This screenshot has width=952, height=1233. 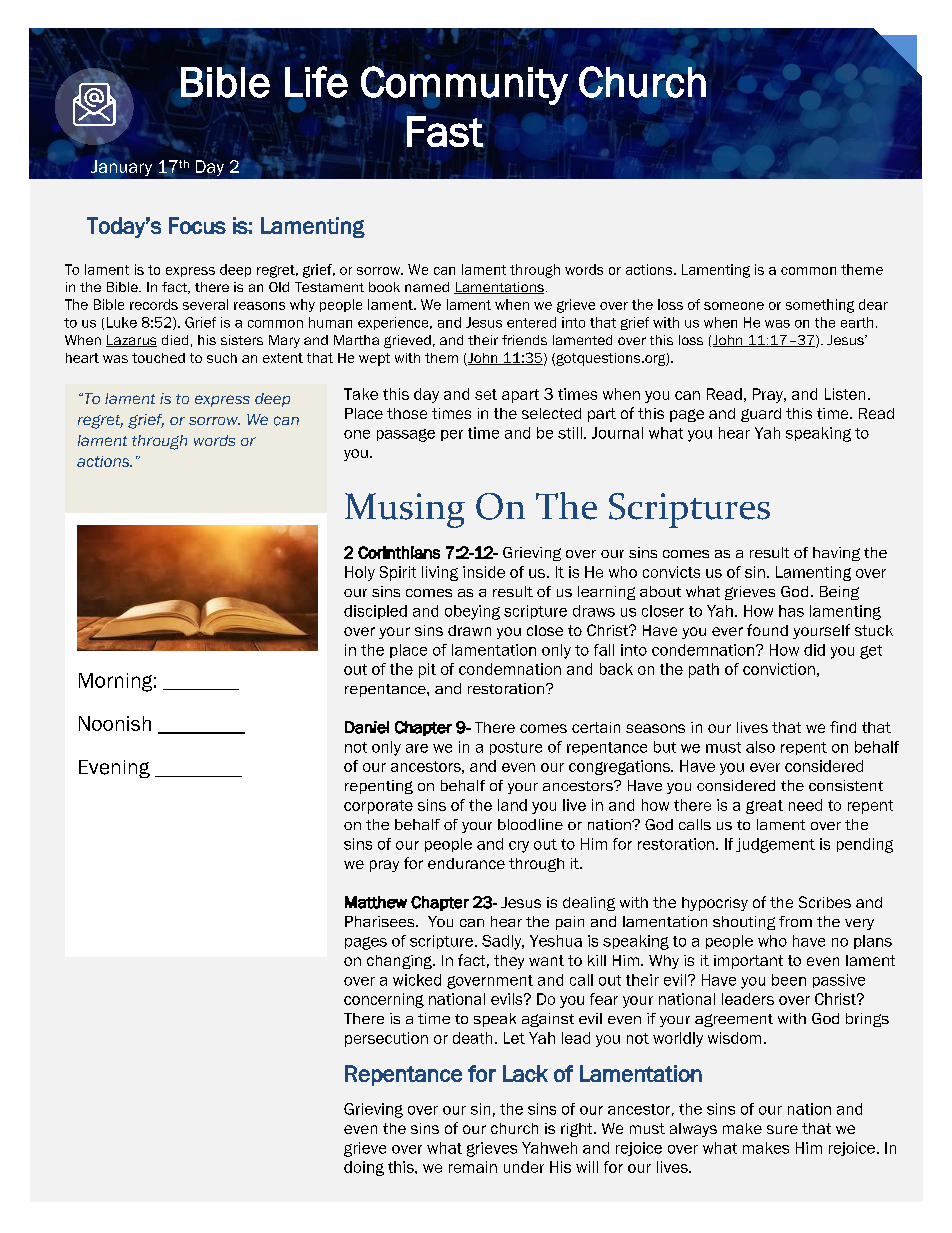 I want to click on such, so click(x=222, y=358).
